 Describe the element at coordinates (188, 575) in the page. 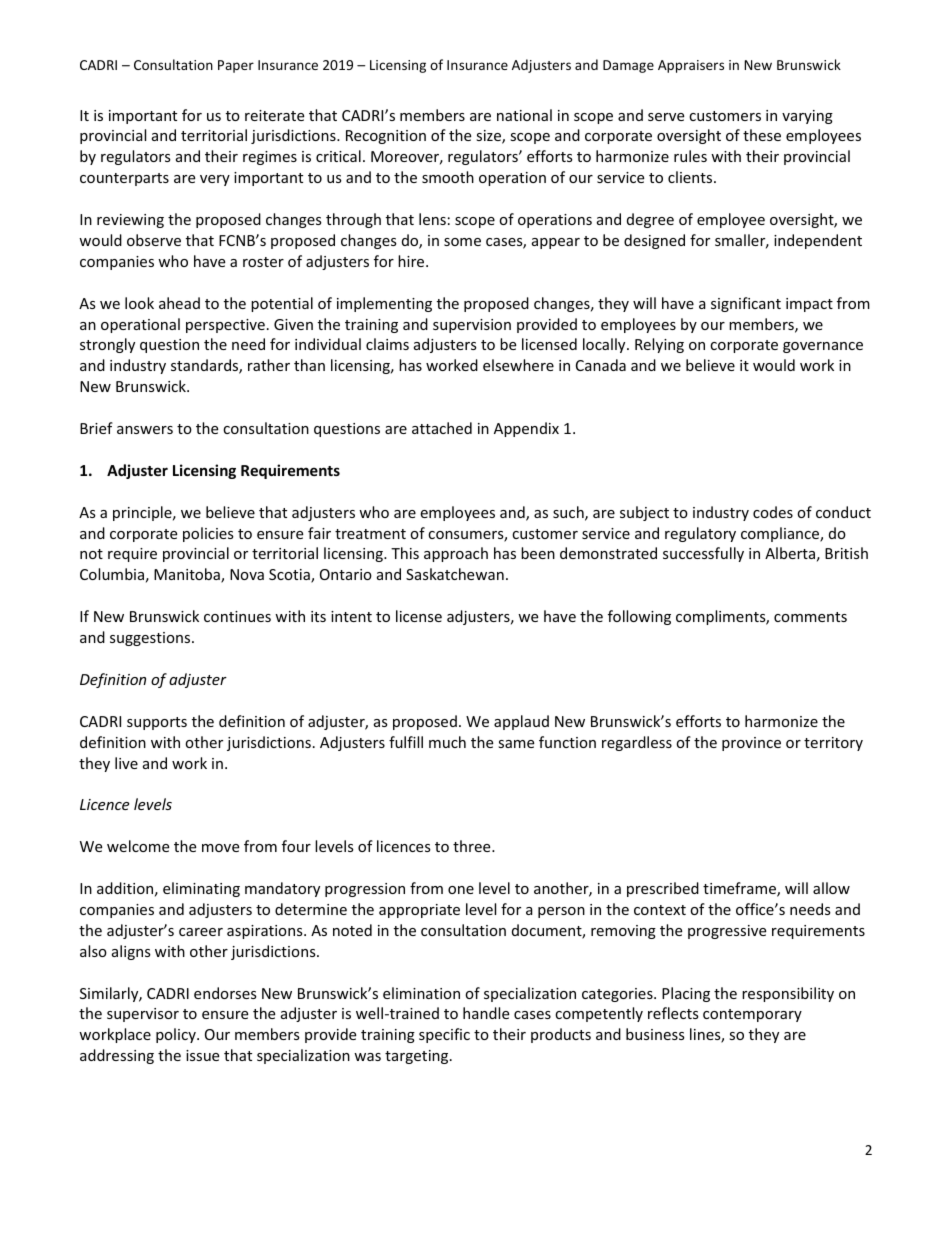

I see `Manitoba` at that location.
